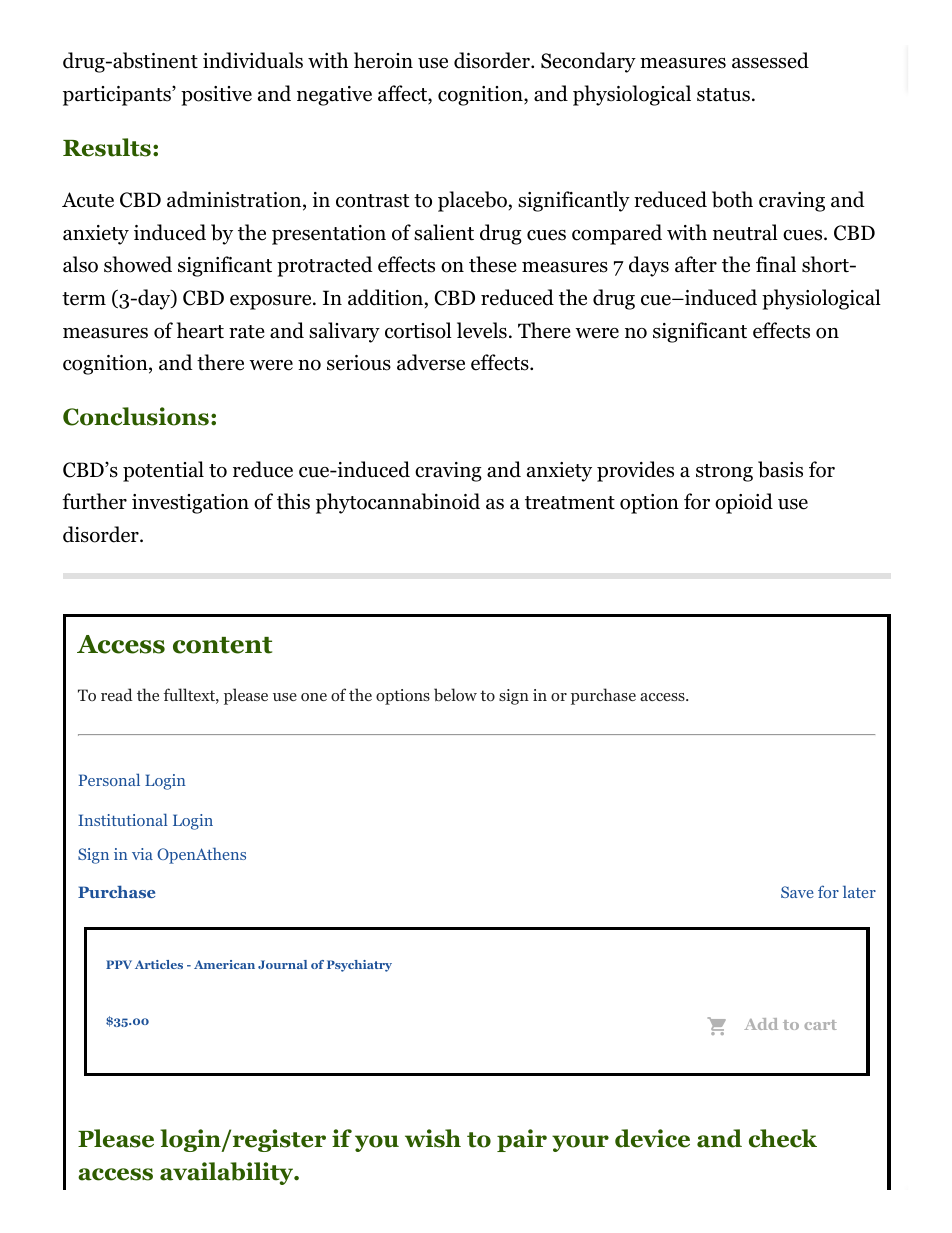  Describe the element at coordinates (723, 95) in the screenshot. I see `status` at that location.
